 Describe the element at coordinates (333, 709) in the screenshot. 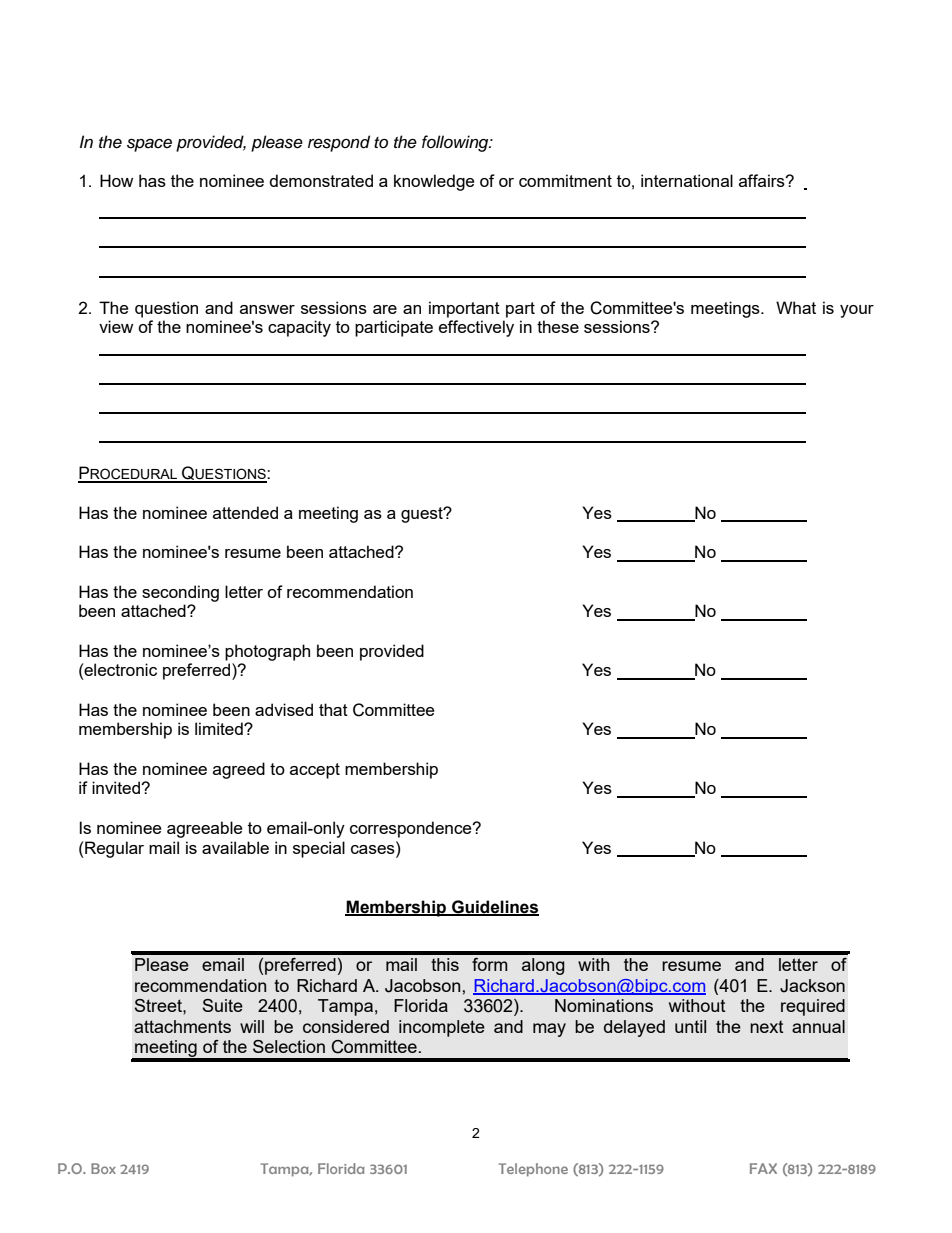

I see `that` at that location.
